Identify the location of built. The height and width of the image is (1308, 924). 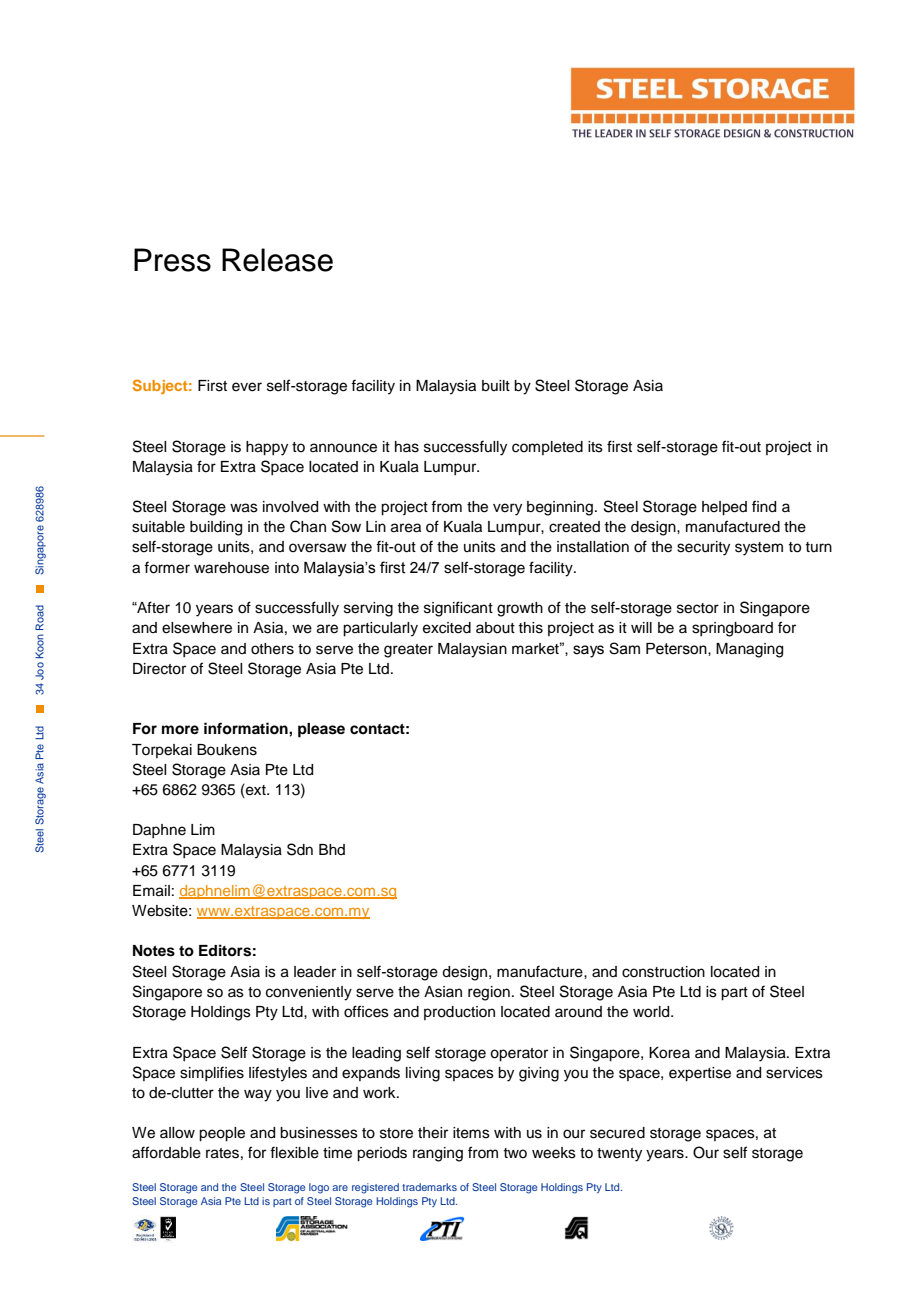
(496, 386).
